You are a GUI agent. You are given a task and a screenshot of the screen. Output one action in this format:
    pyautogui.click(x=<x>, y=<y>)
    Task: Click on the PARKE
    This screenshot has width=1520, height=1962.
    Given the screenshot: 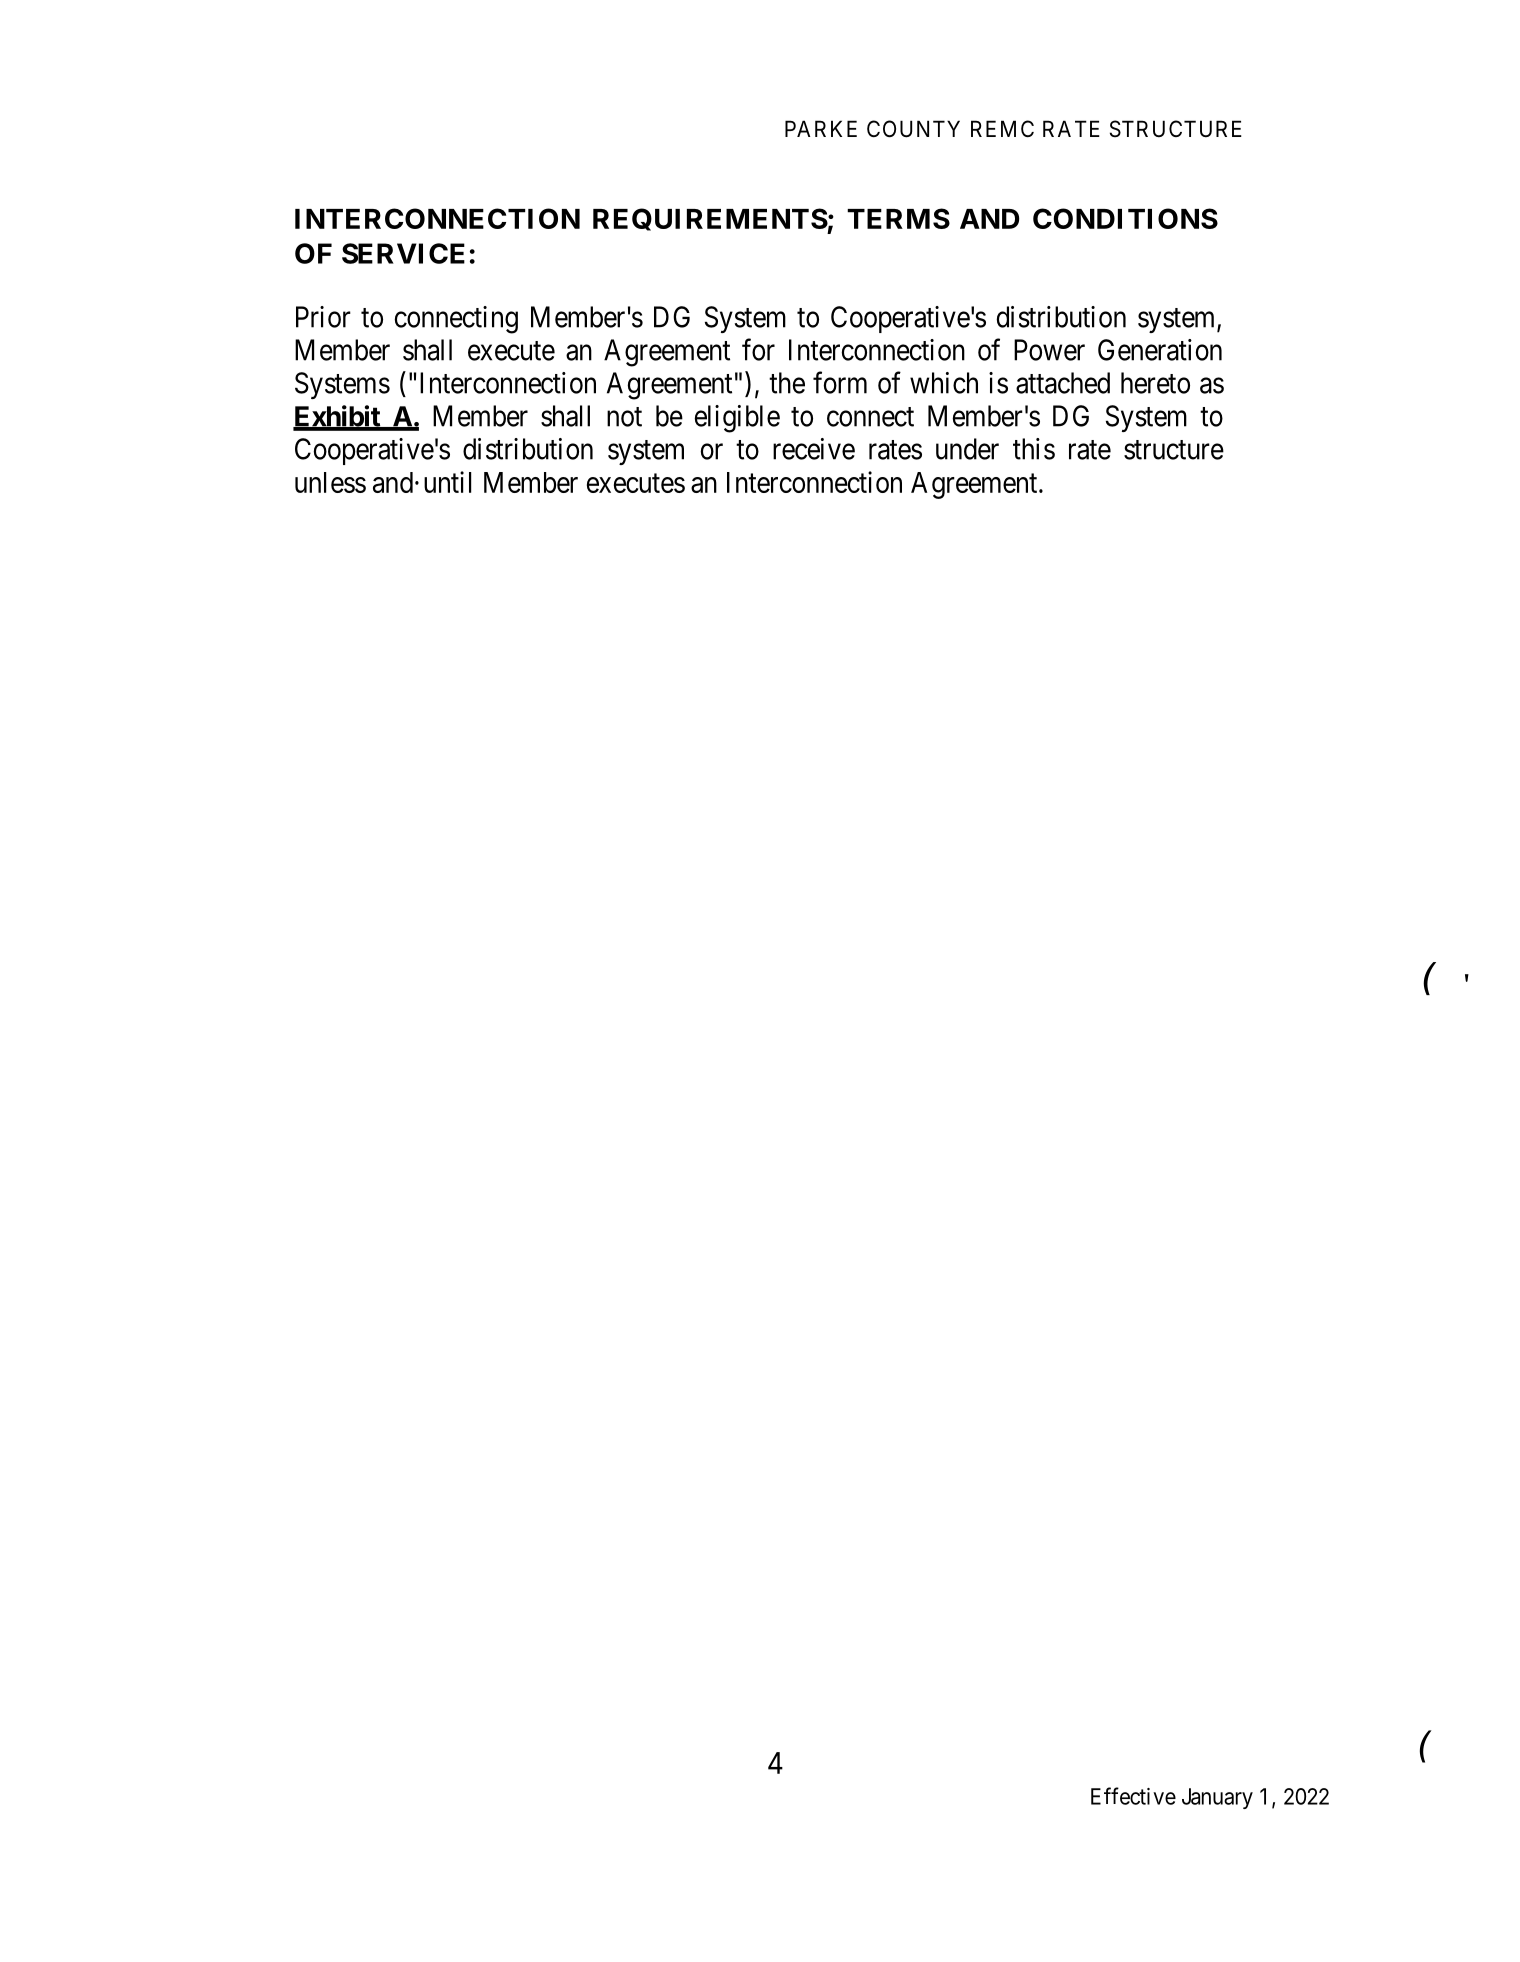 What is the action you would take?
    pyautogui.click(x=821, y=128)
